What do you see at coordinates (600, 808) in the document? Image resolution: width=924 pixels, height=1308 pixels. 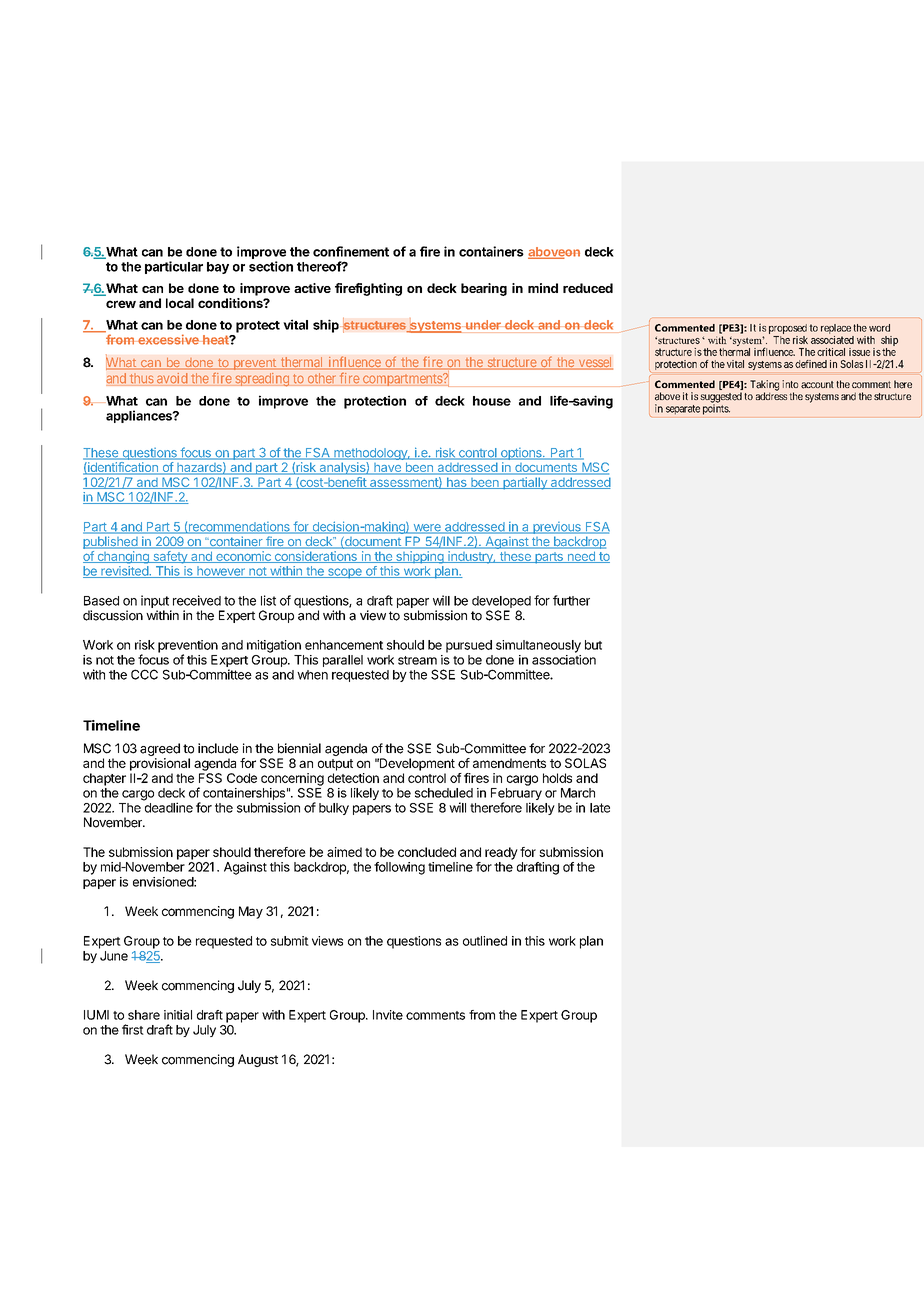 I see `late` at bounding box center [600, 808].
